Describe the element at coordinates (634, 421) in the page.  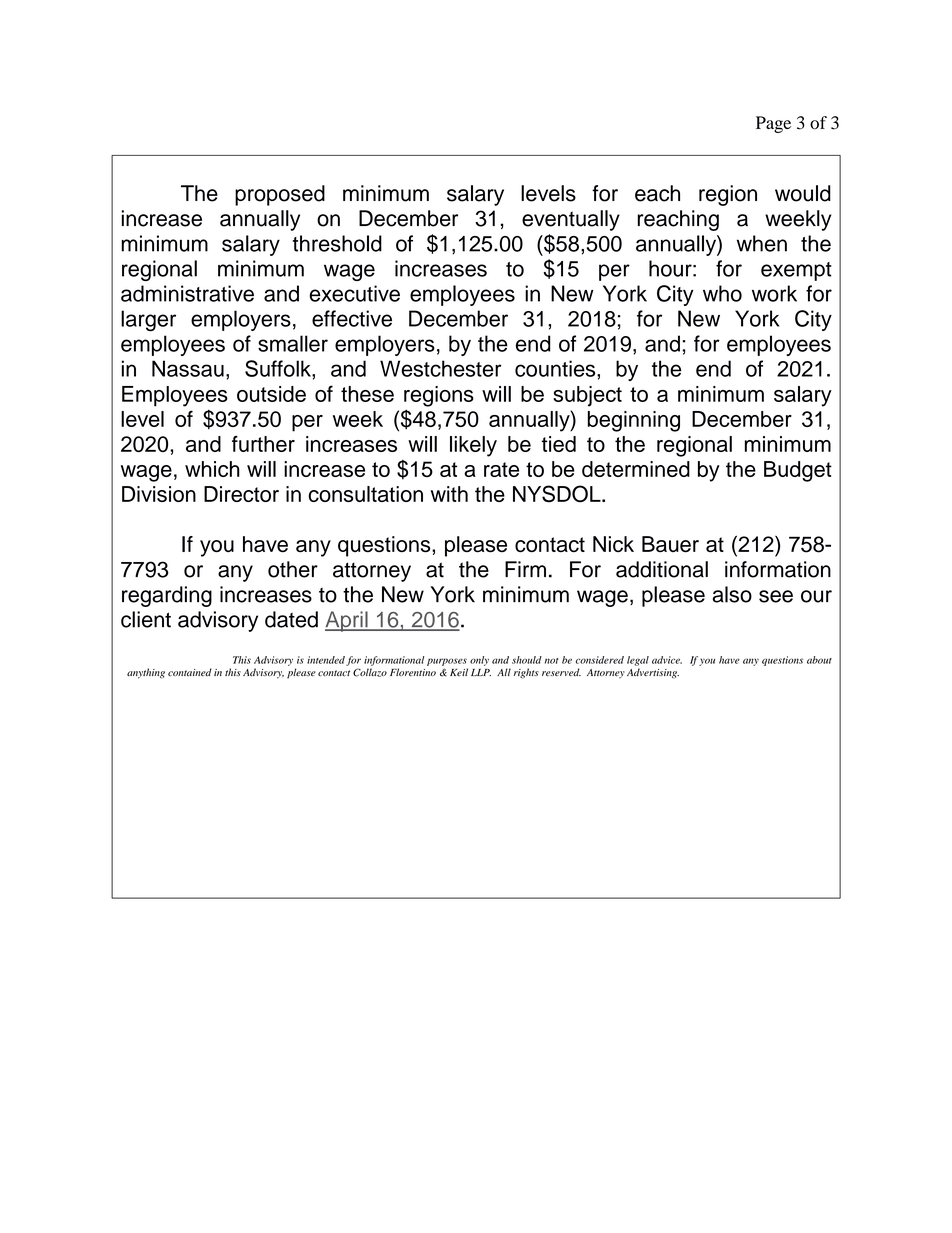
I see `beginning` at that location.
